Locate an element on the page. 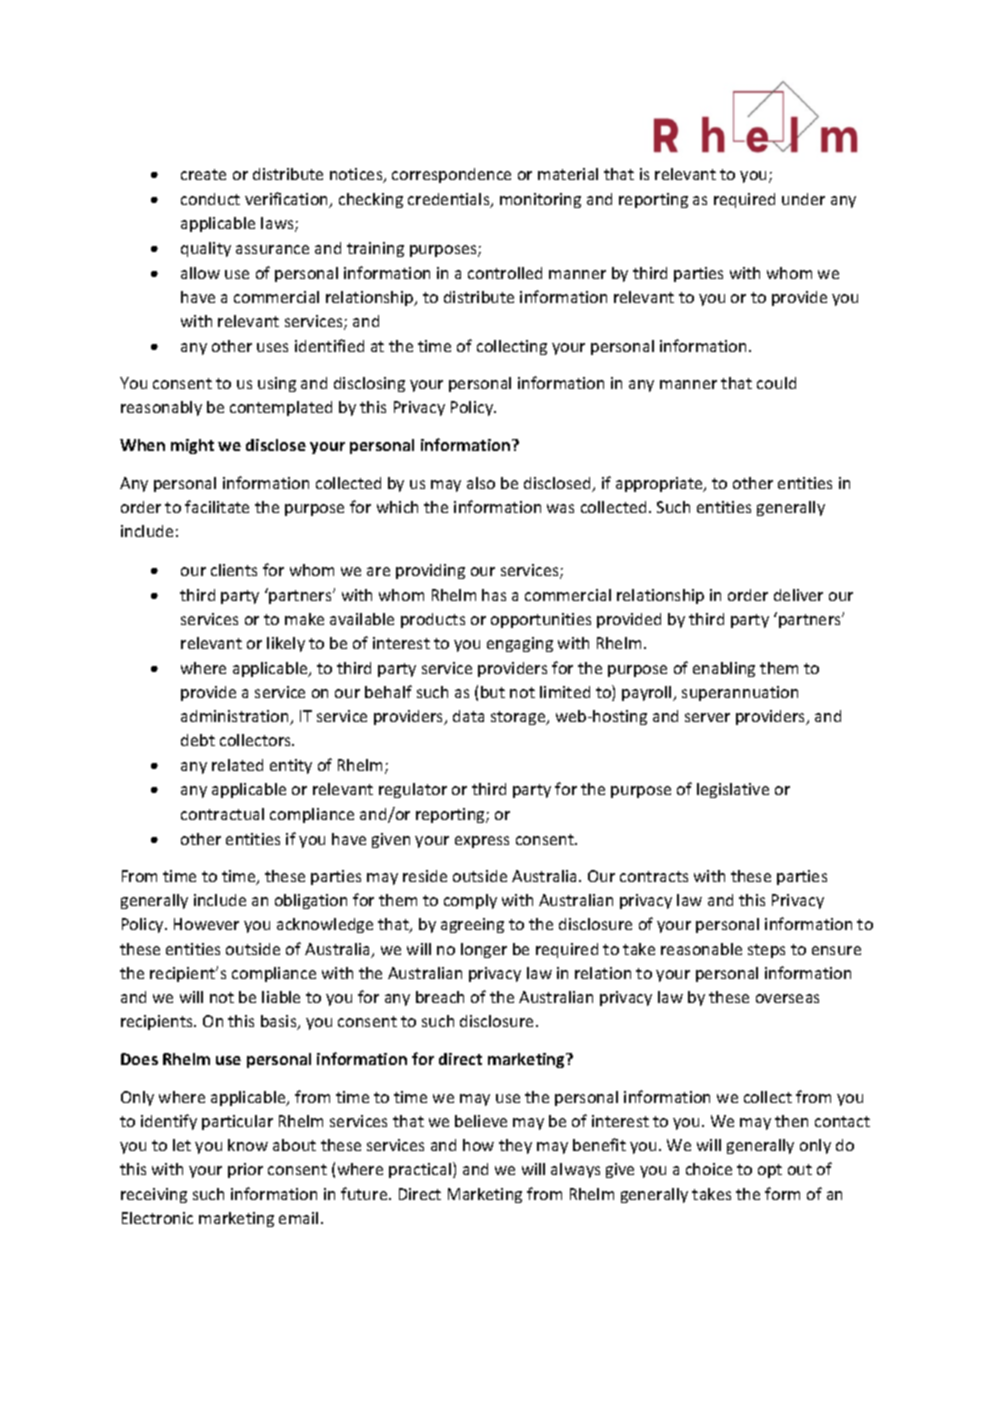 Image resolution: width=996 pixels, height=1409 pixels. under is located at coordinates (803, 199).
